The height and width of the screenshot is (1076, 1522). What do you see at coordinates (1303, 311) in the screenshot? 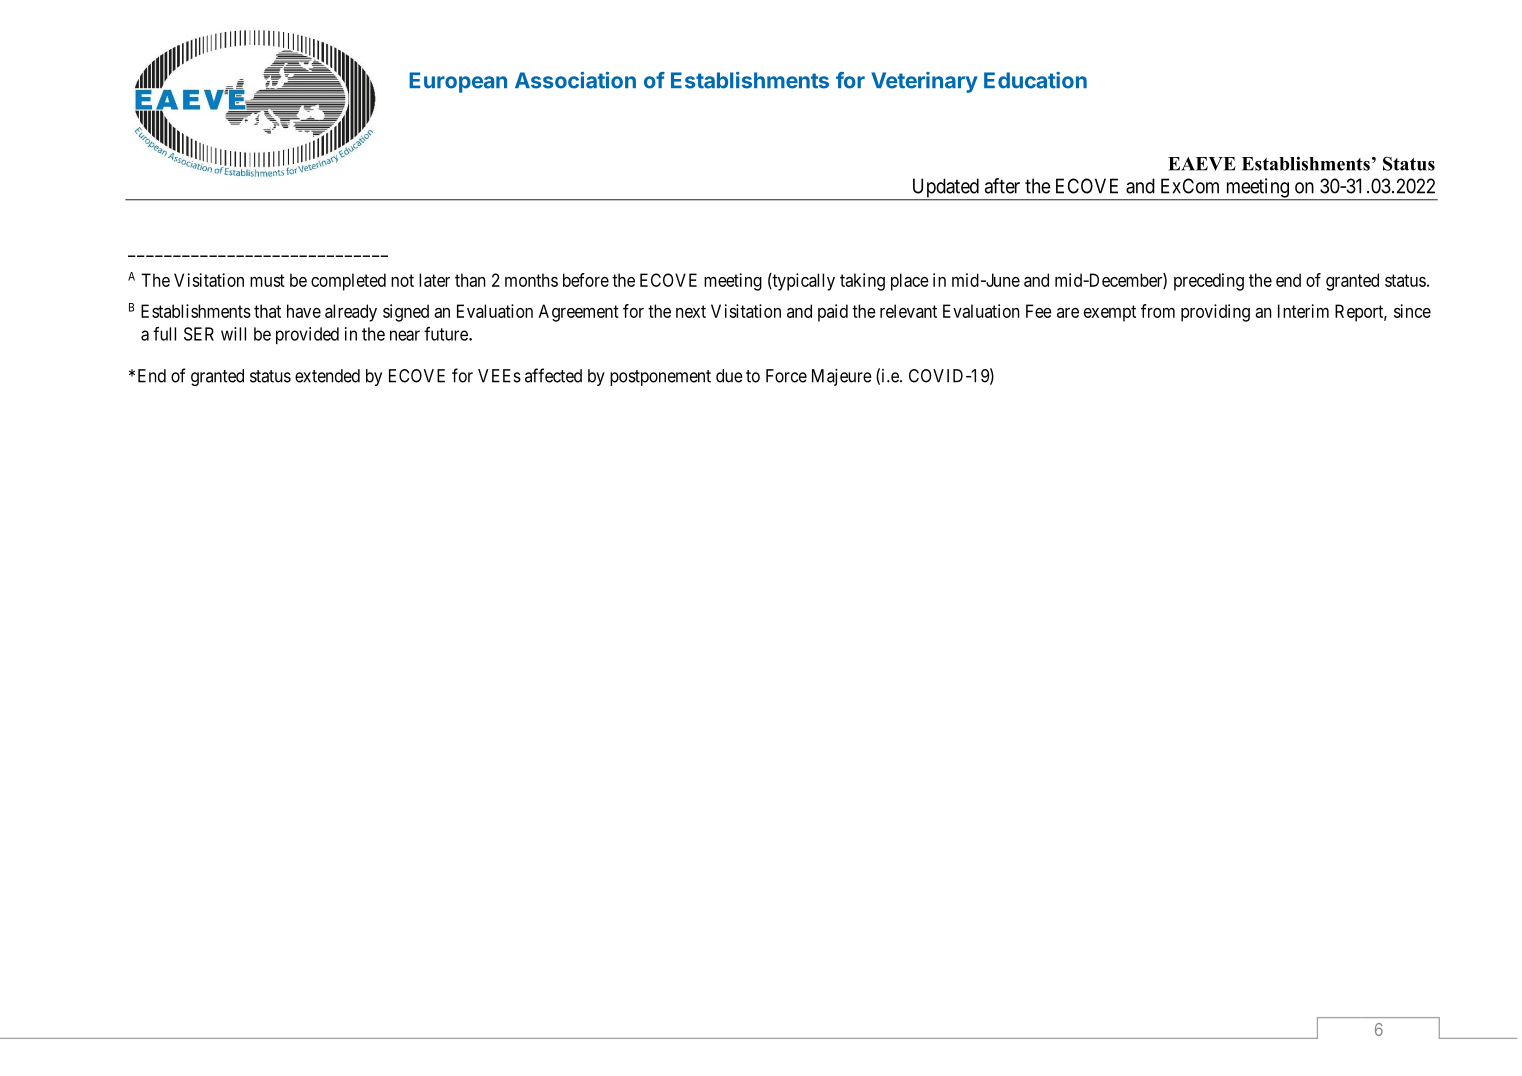
I see `Interim` at bounding box center [1303, 311].
